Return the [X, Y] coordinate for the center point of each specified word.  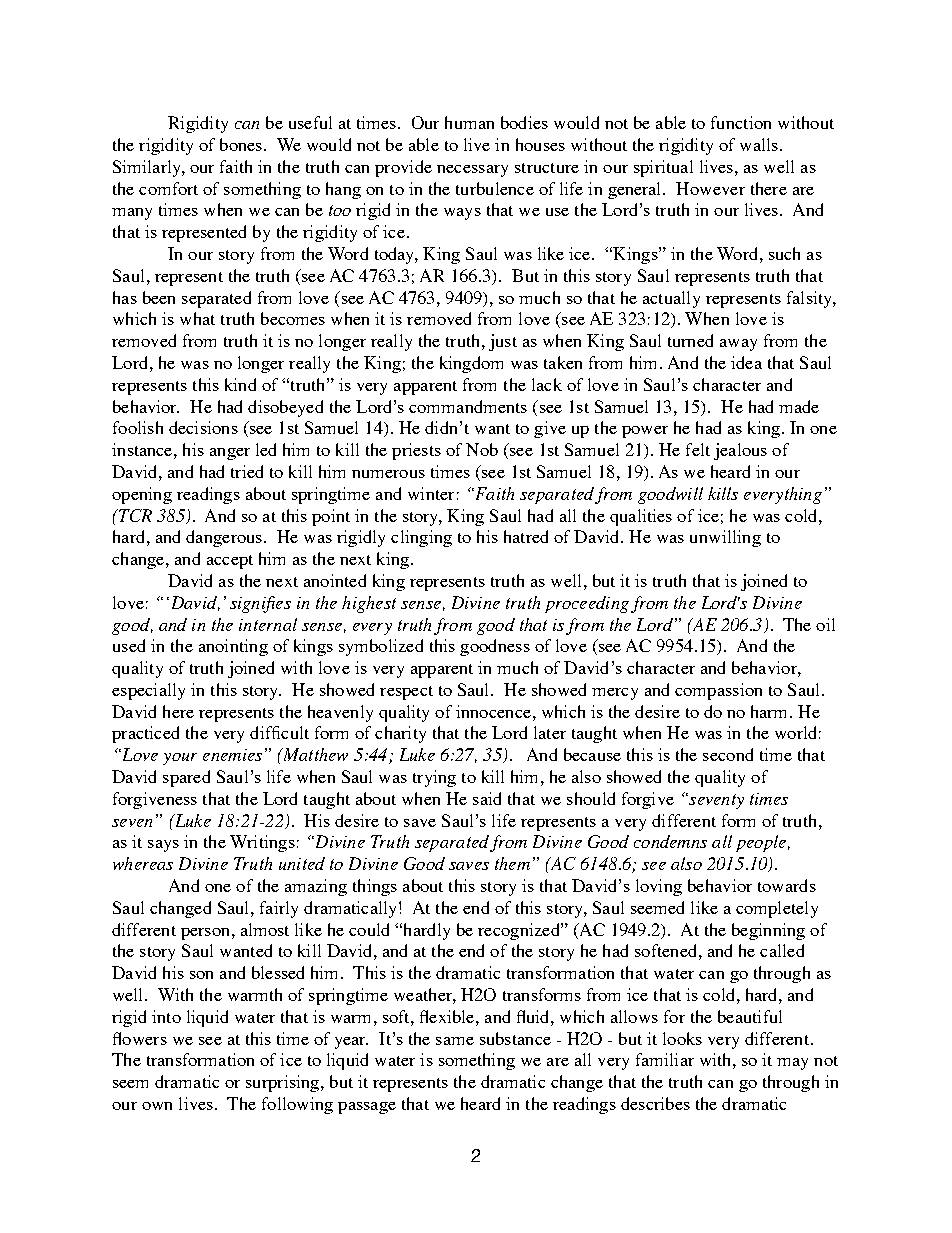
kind [240, 384]
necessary [472, 171]
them [512, 863]
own [157, 1106]
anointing [233, 647]
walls [759, 144]
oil [825, 624]
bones [242, 144]
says [163, 846]
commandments [468, 406]
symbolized [381, 647]
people [761, 843]
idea [746, 362]
